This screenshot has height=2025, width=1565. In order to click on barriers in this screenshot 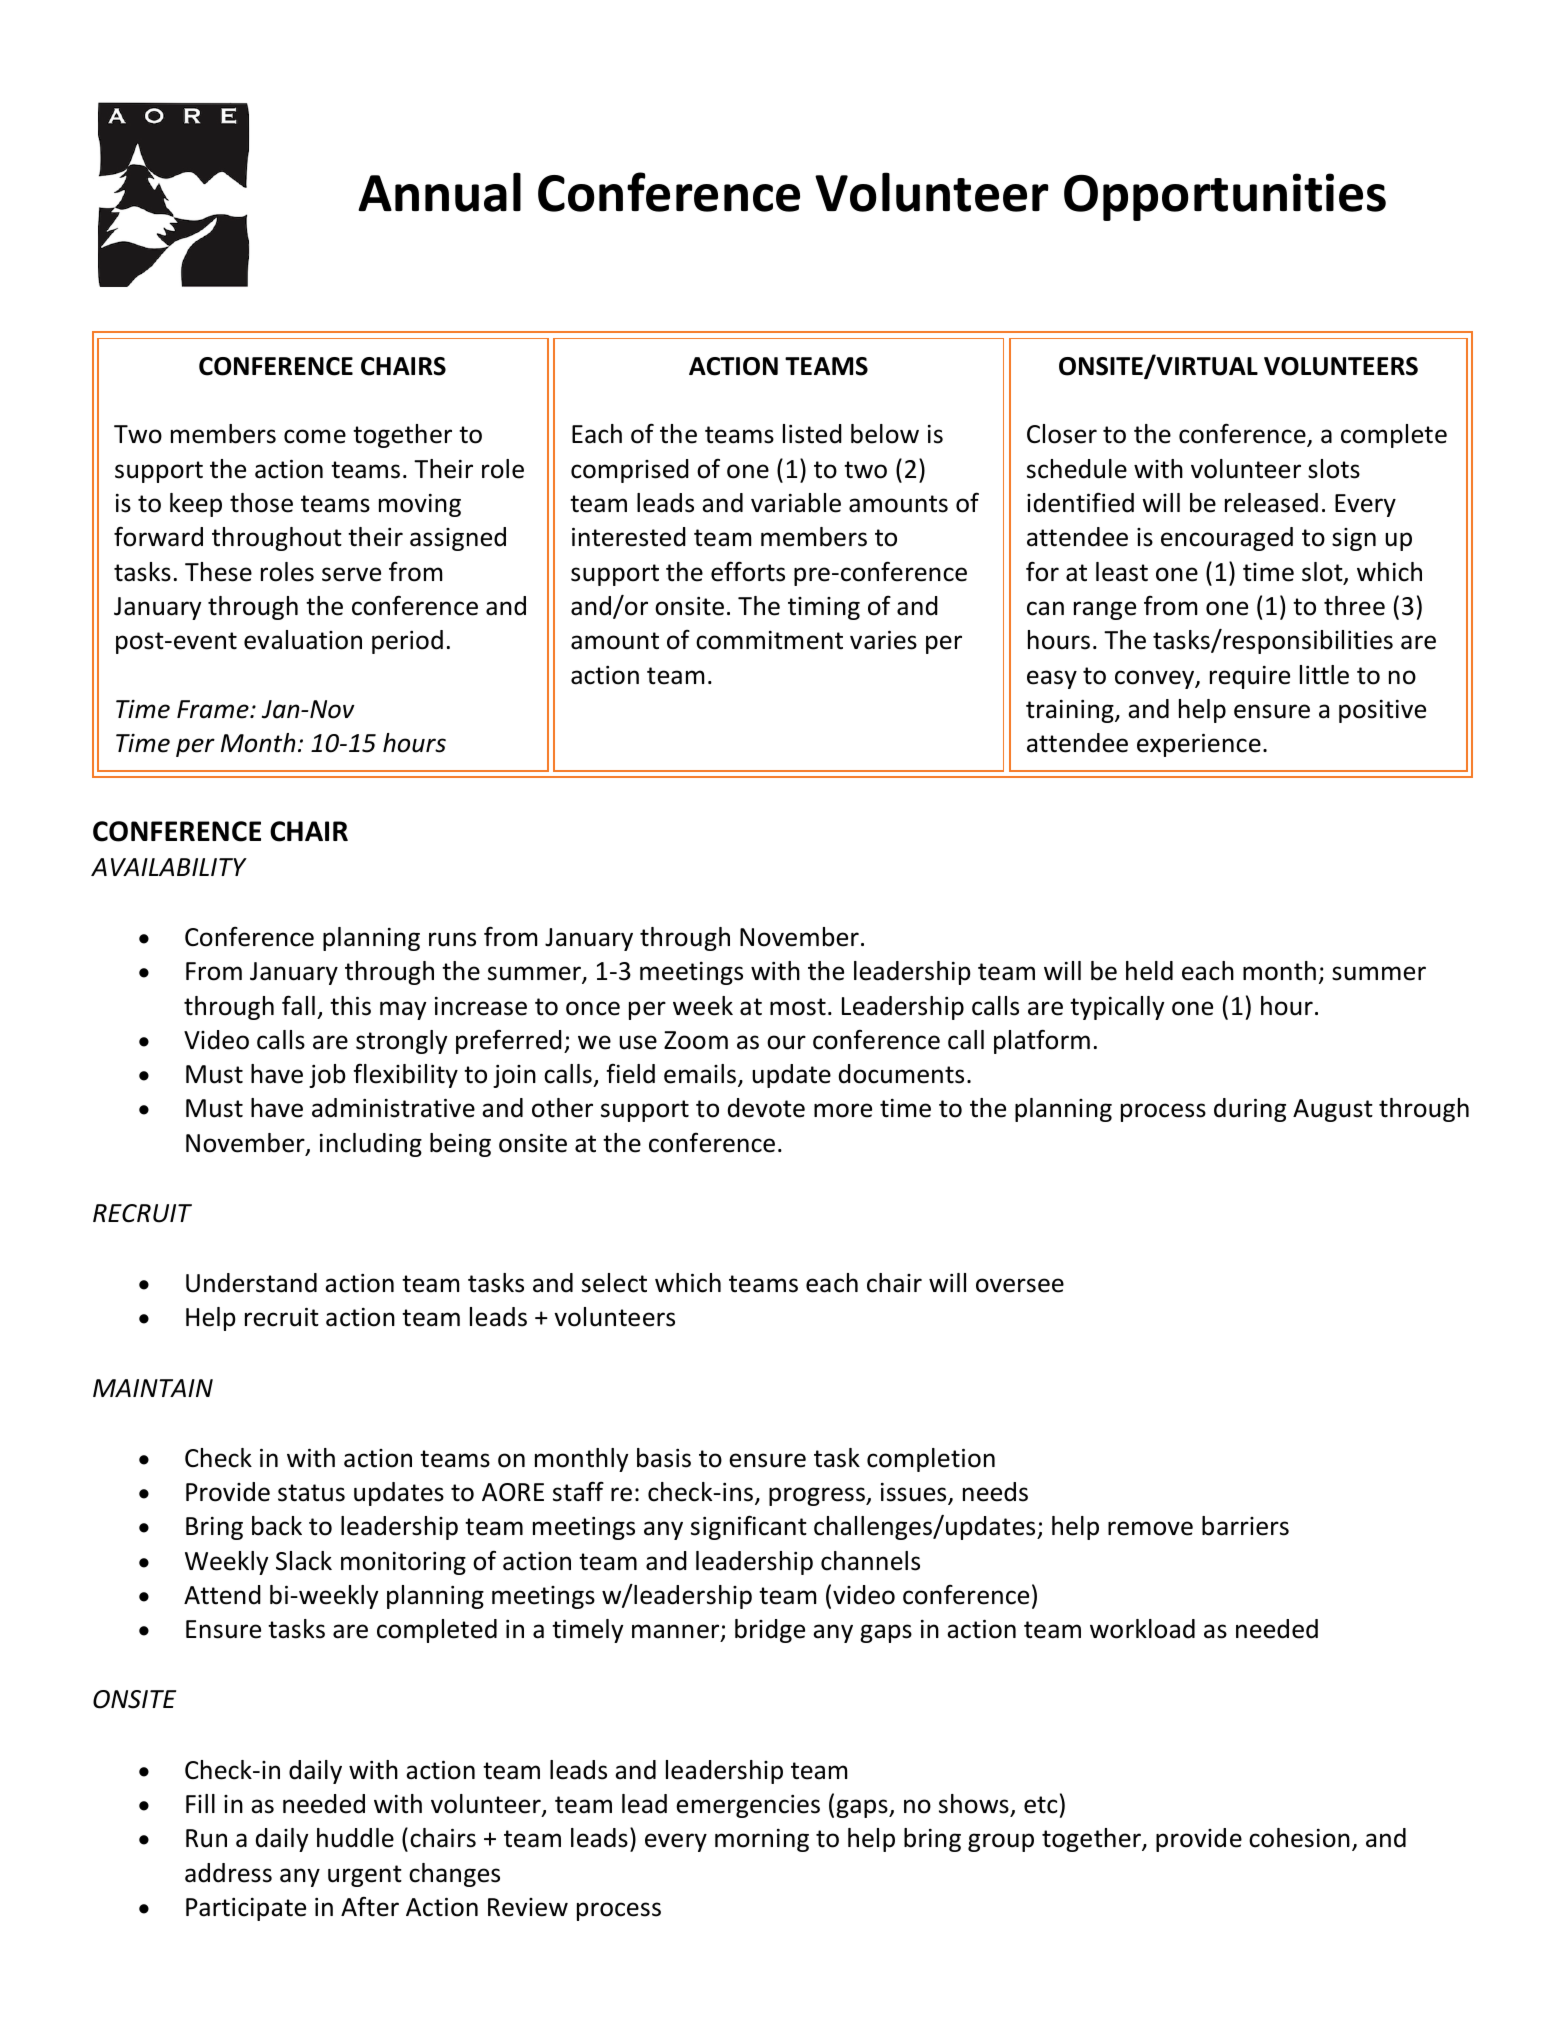, I will do `click(1245, 1526)`.
